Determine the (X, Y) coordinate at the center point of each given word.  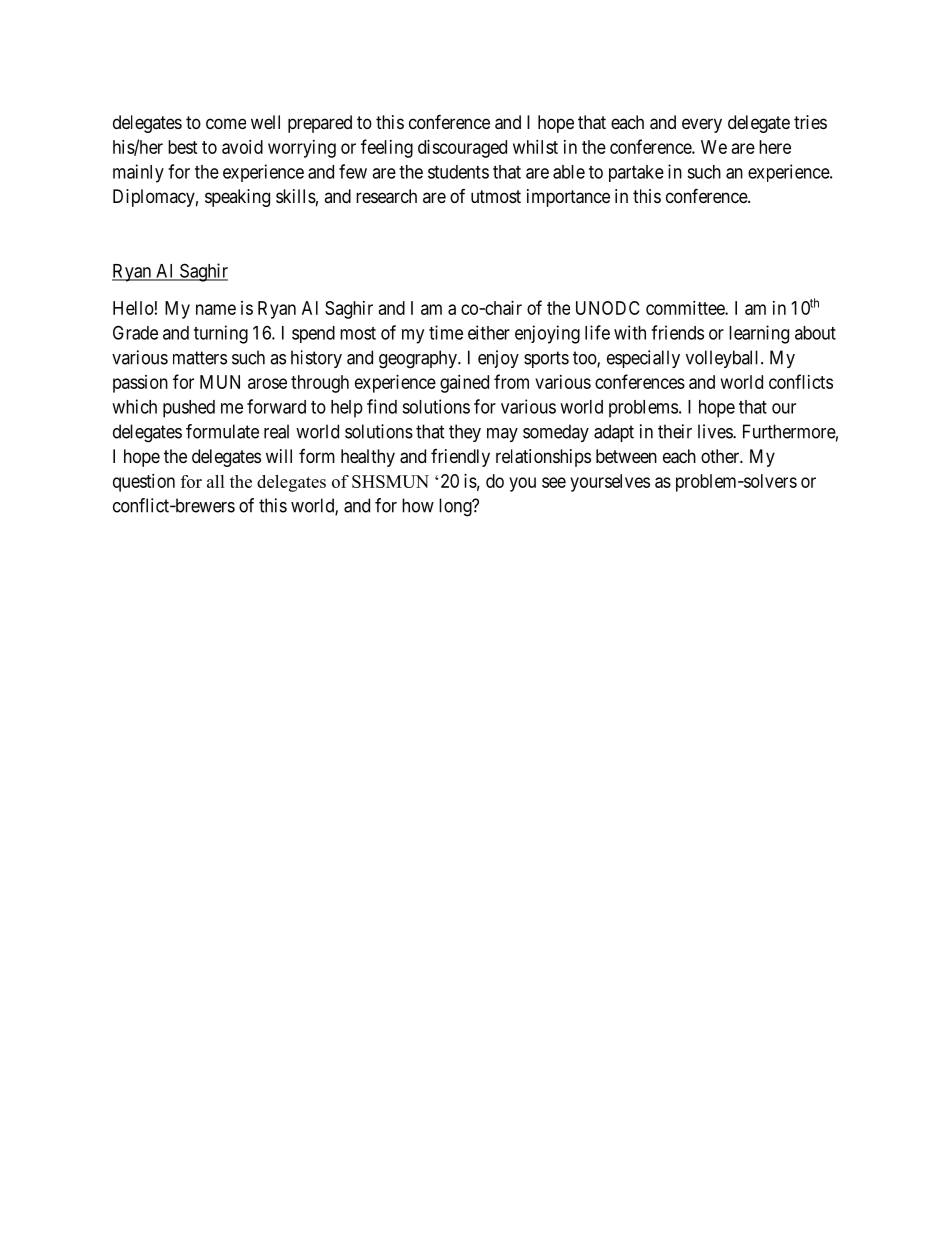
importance (568, 198)
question (144, 483)
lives (716, 431)
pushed (189, 409)
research (386, 196)
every (702, 125)
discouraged (462, 149)
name (216, 309)
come (226, 123)
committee (686, 308)
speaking (237, 198)
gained (464, 384)
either (489, 332)
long (456, 507)
